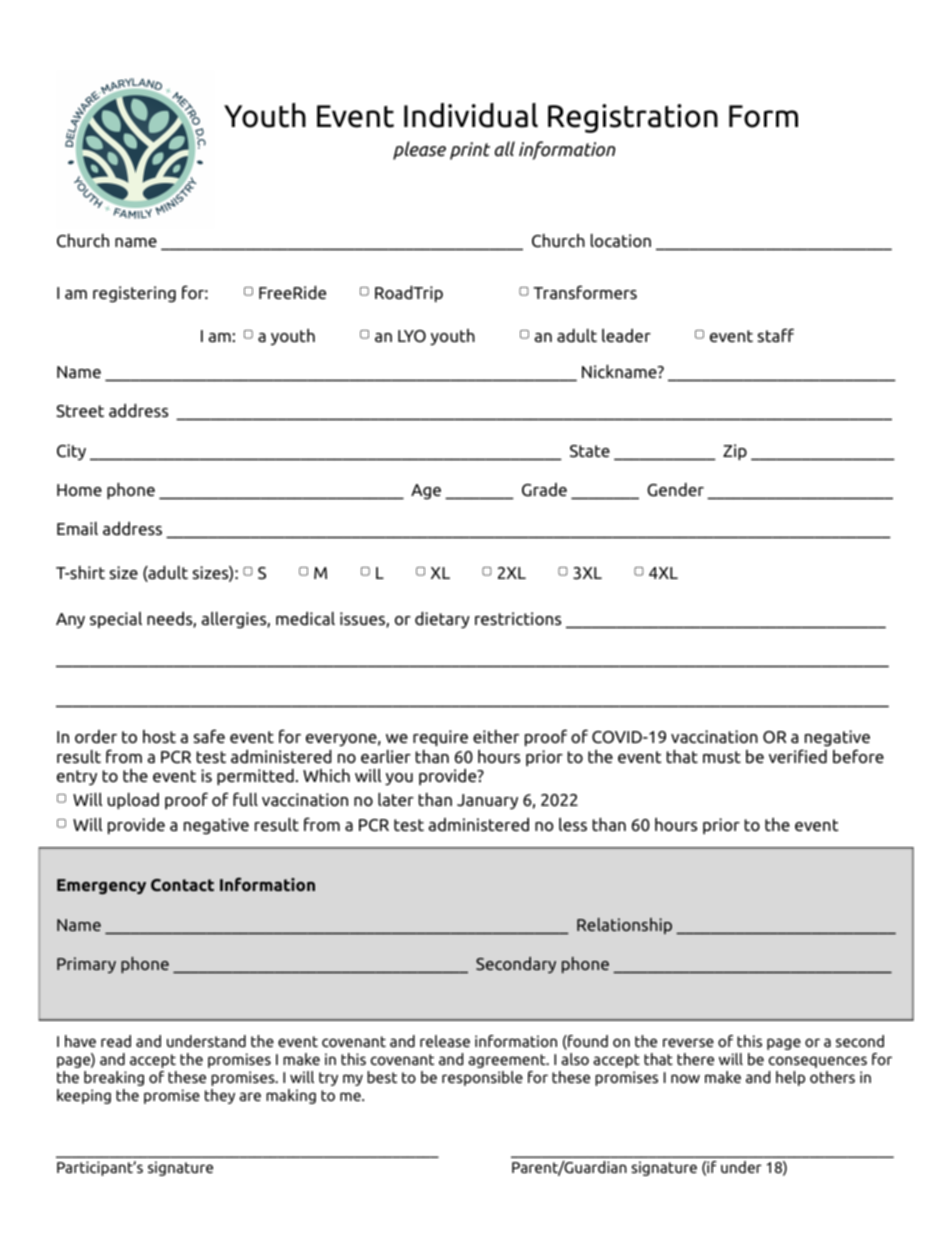 The height and width of the screenshot is (1233, 952). Describe the element at coordinates (633, 118) in the screenshot. I see `Registration` at that location.
